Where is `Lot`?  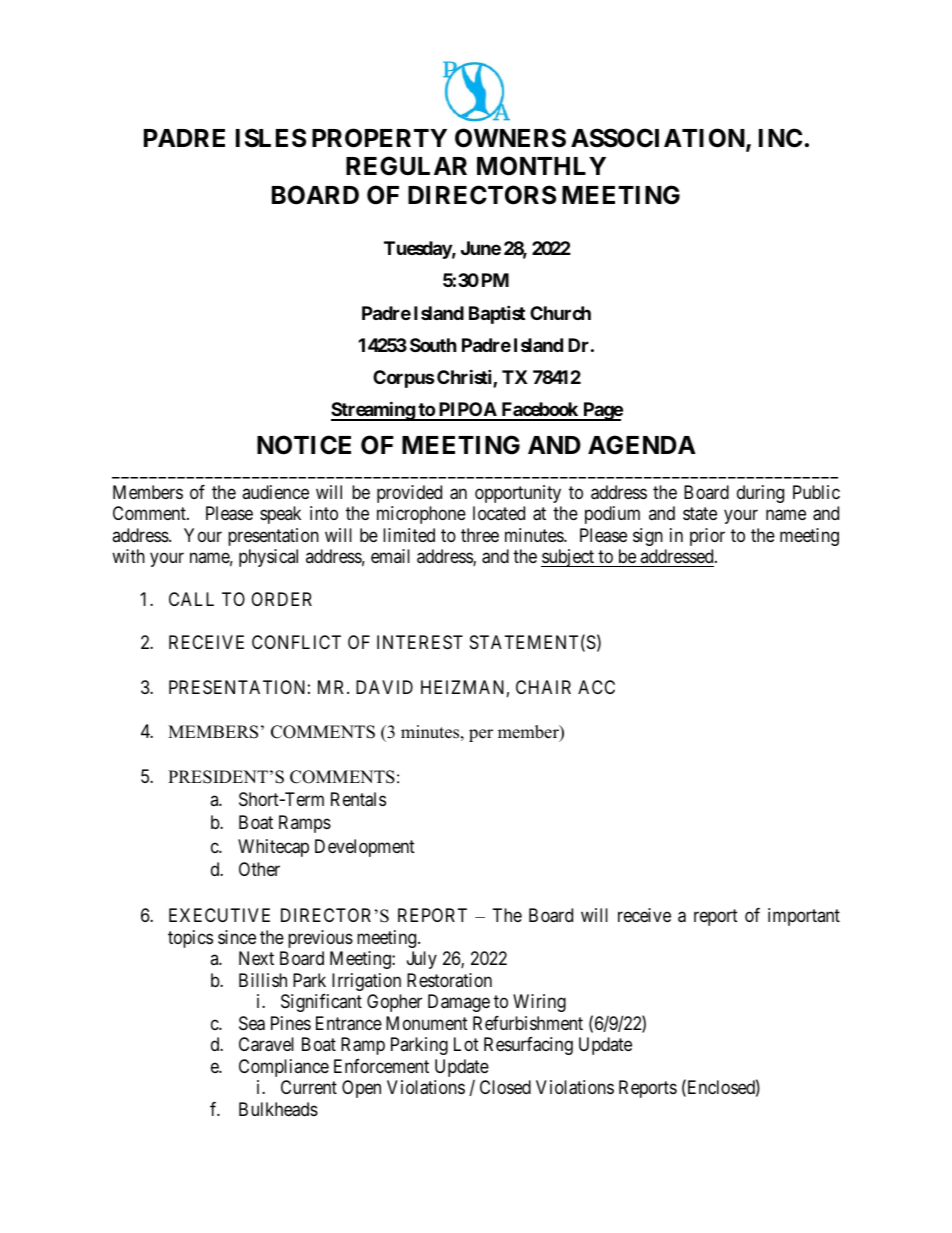
Lot is located at coordinates (466, 1044).
